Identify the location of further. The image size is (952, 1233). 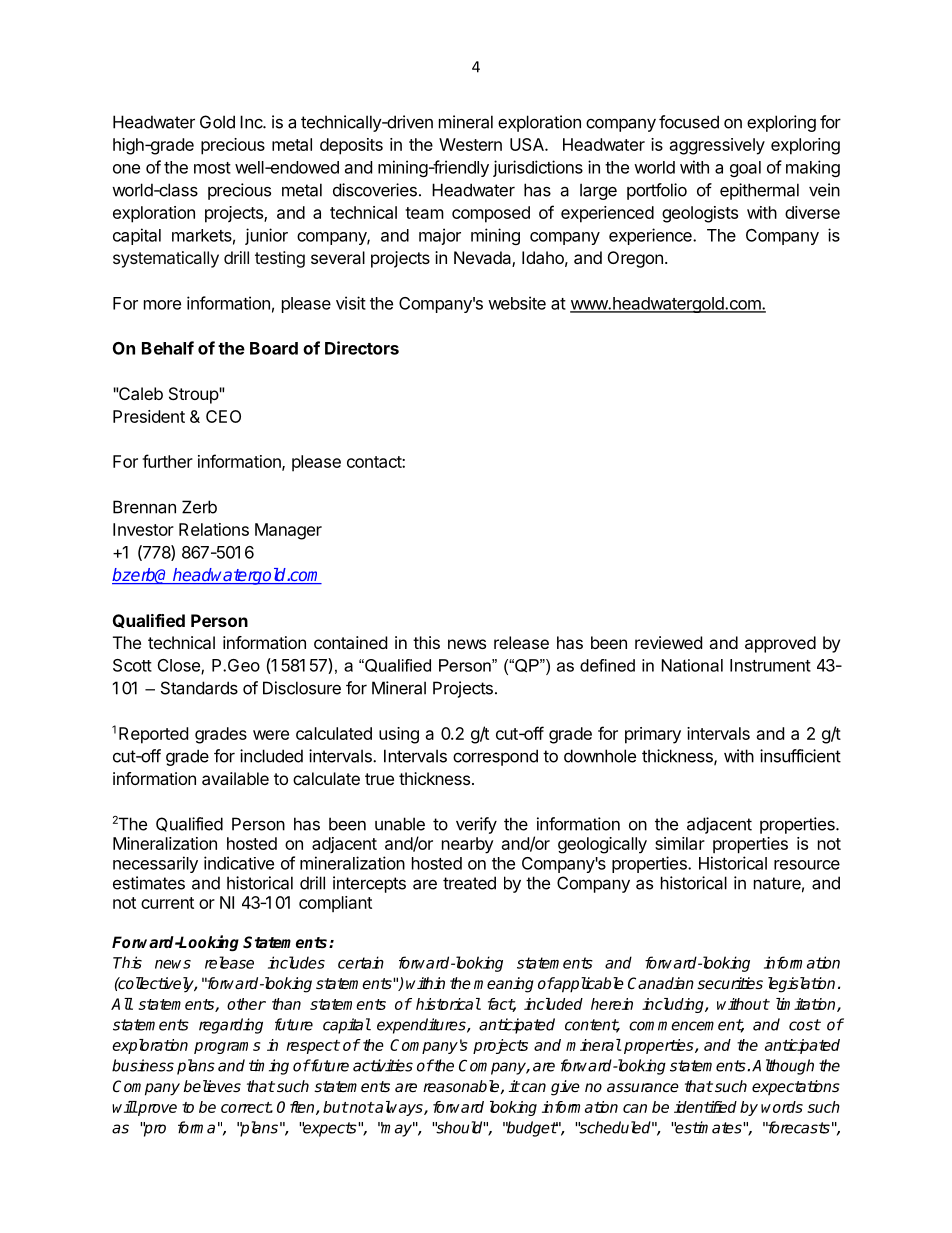
(167, 461).
